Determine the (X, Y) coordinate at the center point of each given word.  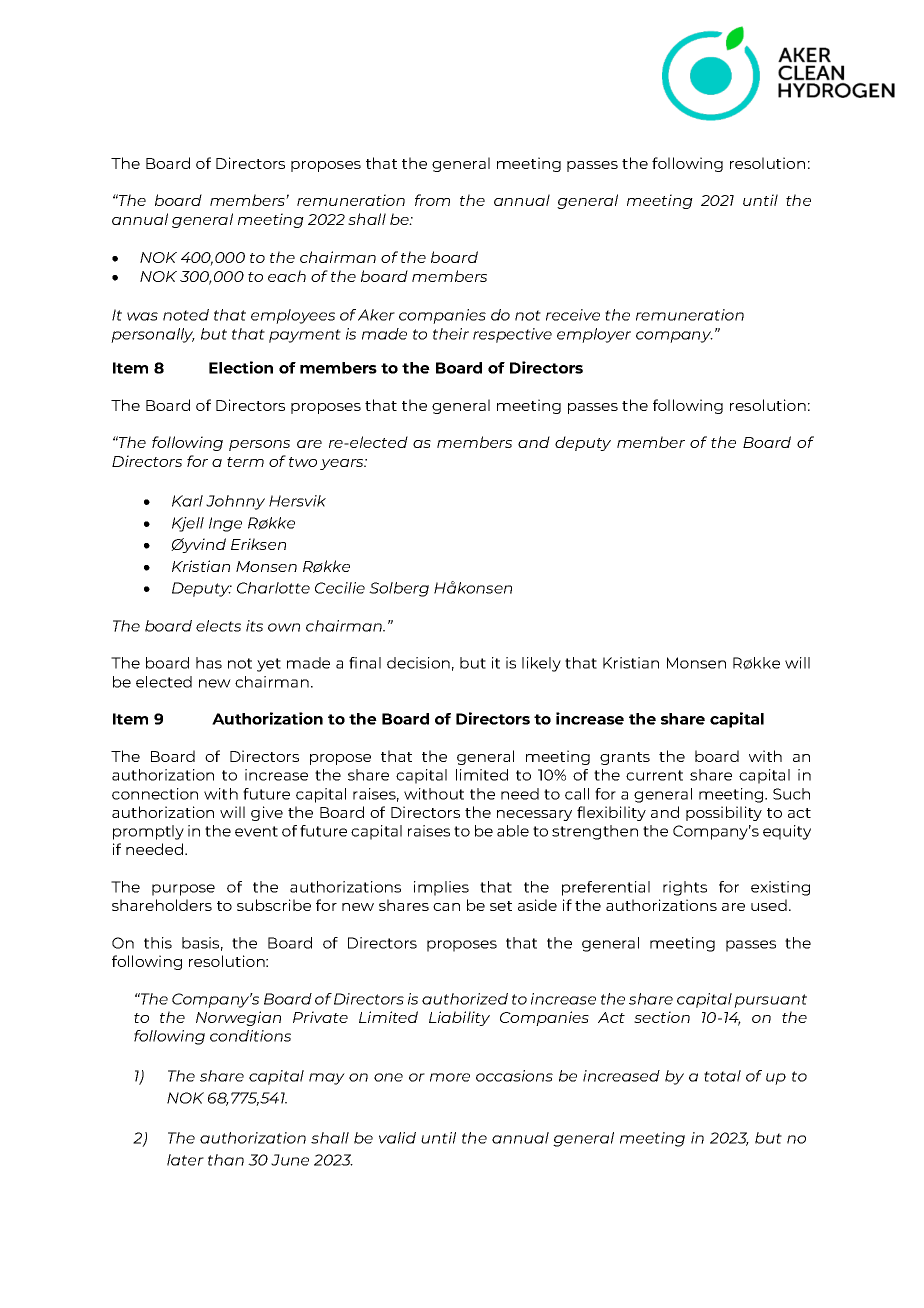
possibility (724, 813)
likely (541, 664)
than (226, 1160)
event (256, 831)
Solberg (399, 589)
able (513, 831)
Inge (225, 524)
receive (573, 315)
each (287, 276)
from (432, 200)
